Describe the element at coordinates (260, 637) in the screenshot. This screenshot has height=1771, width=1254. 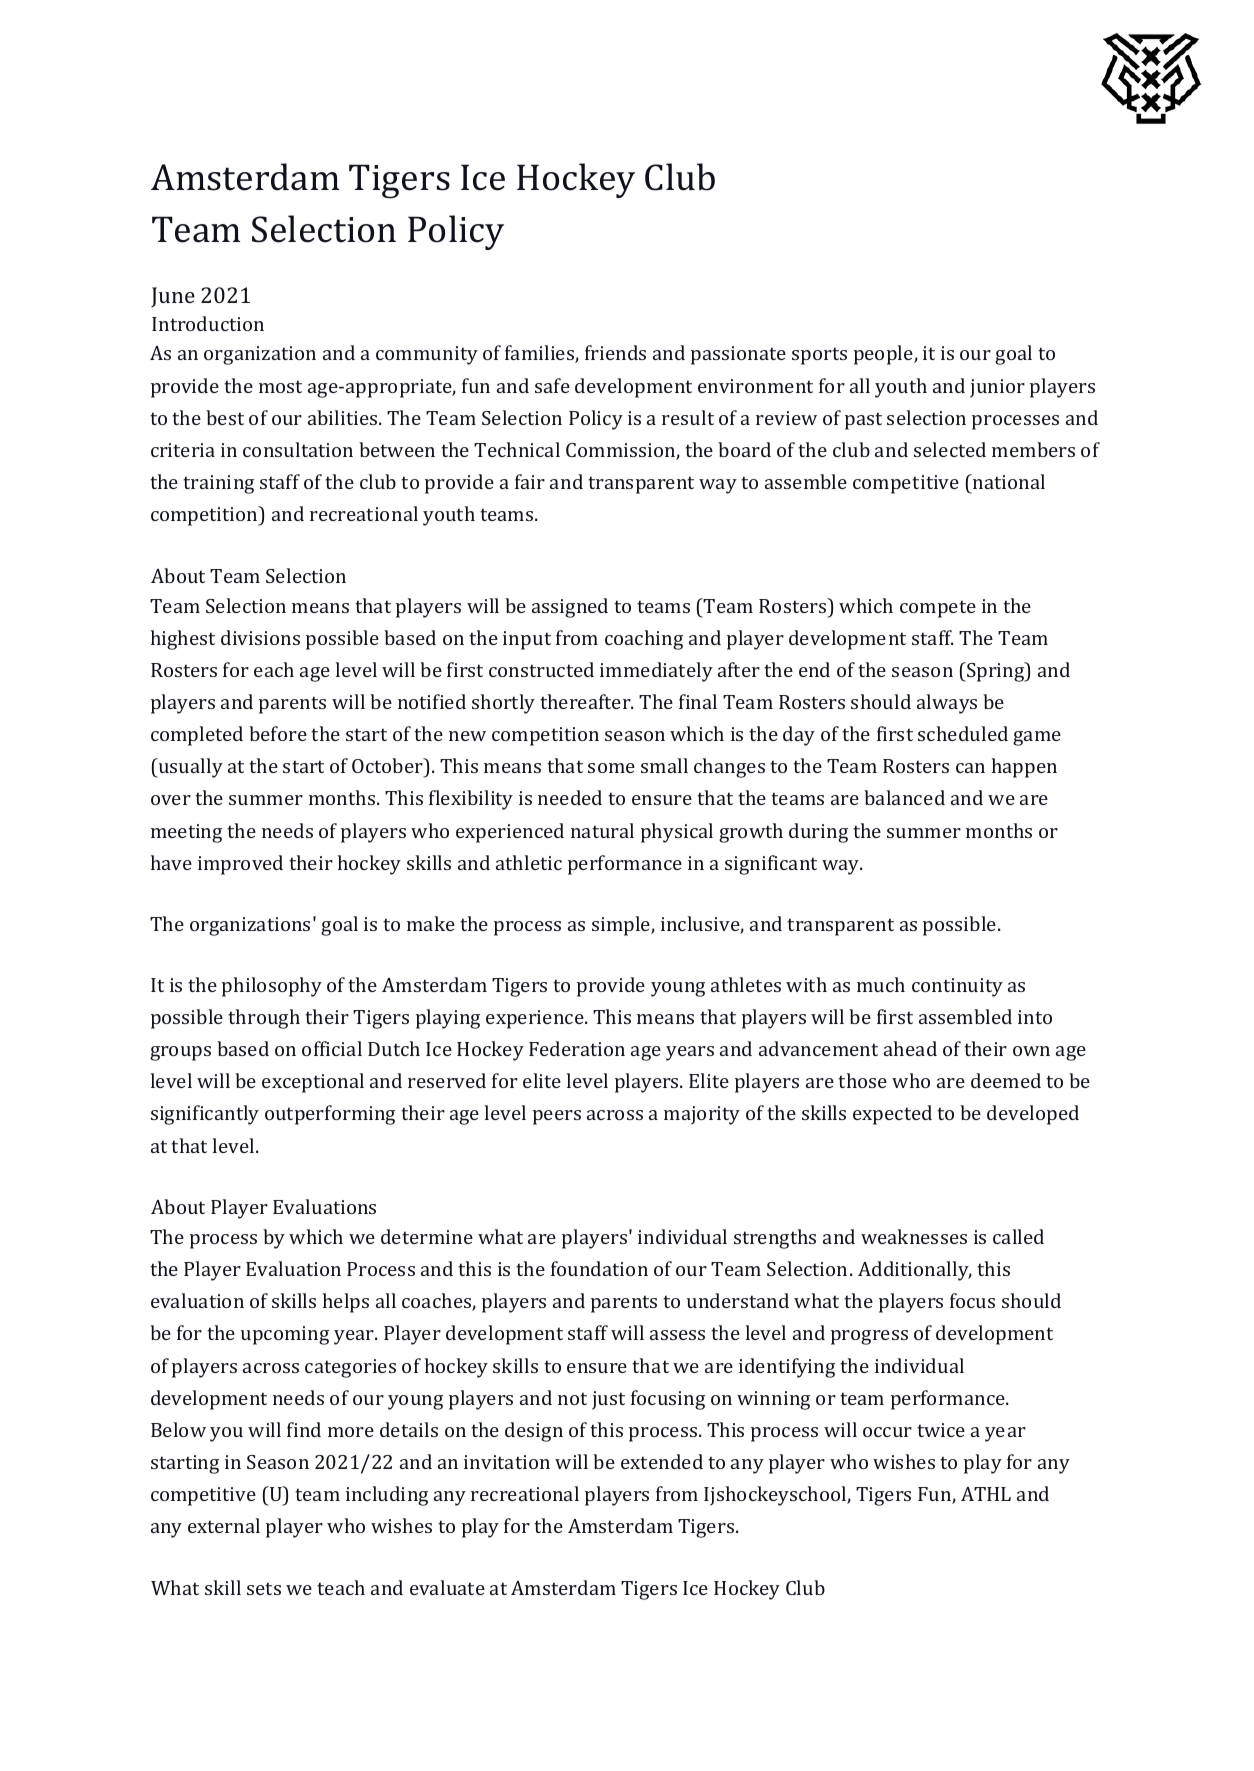
I see `divisions` at that location.
